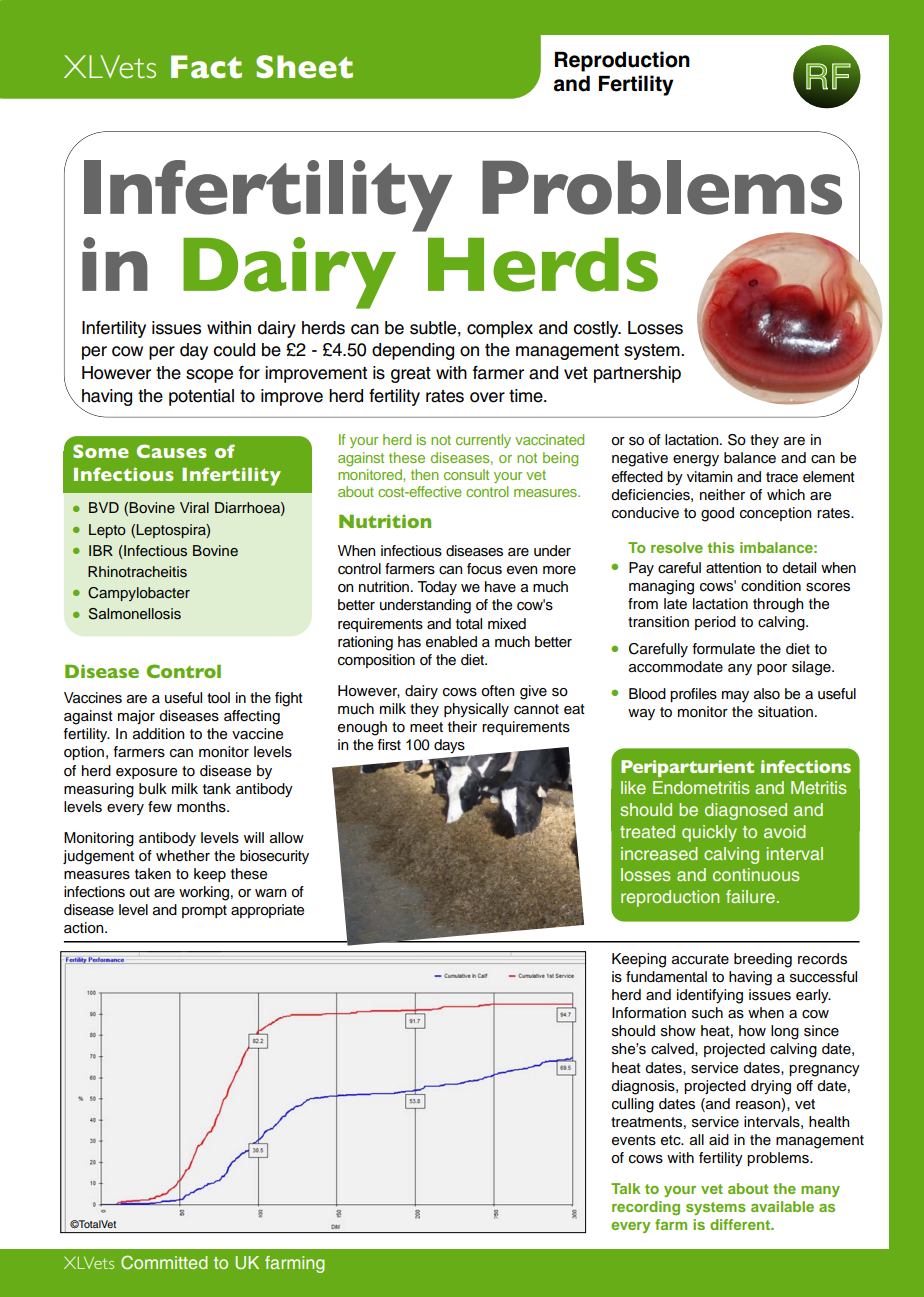 The width and height of the screenshot is (924, 1297). What do you see at coordinates (741, 1224) in the screenshot?
I see `different` at bounding box center [741, 1224].
